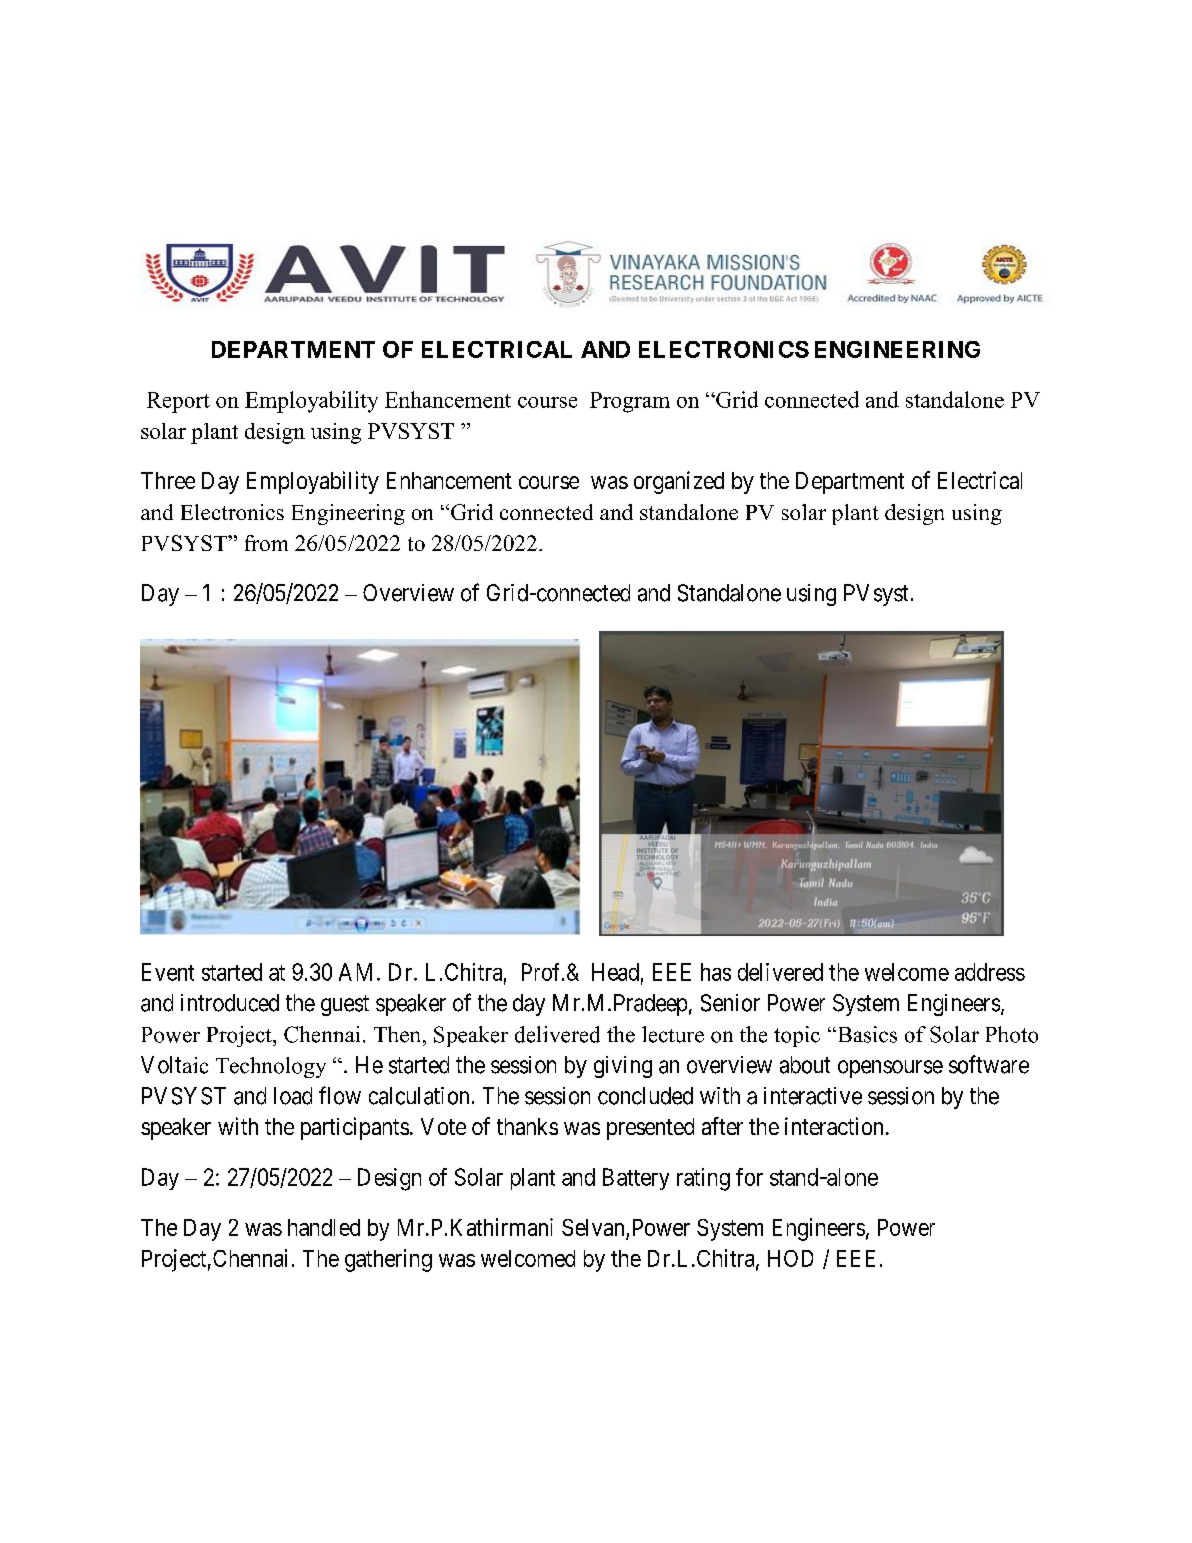 The image size is (1192, 1543). I want to click on organized, so click(679, 482).
